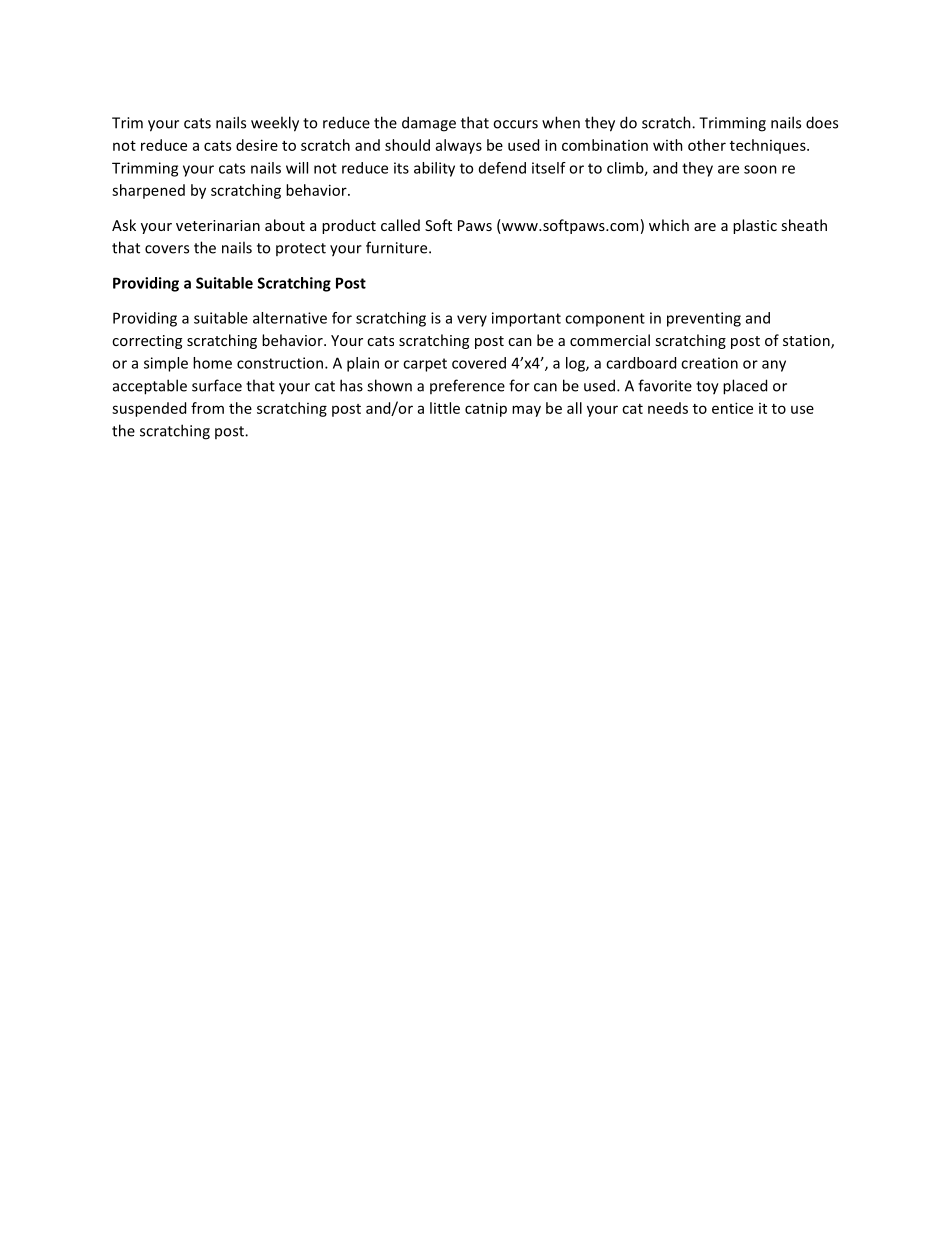 This page has width=952, height=1233. What do you see at coordinates (732, 408) in the page?
I see `entice` at bounding box center [732, 408].
